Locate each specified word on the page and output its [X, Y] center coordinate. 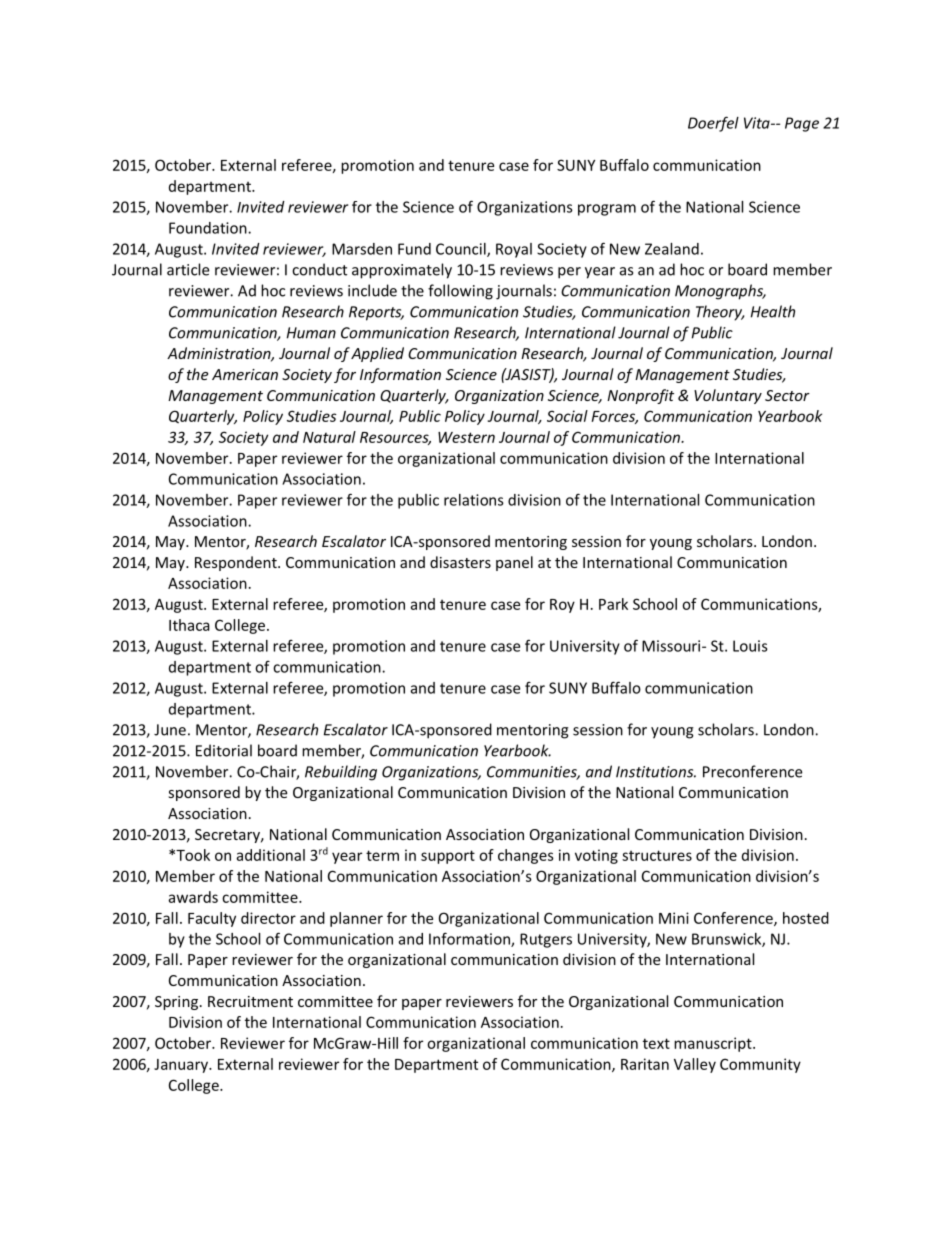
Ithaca [189, 625]
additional [270, 855]
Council [462, 250]
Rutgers [546, 940]
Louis [750, 646]
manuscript [714, 1044]
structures [657, 855]
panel [514, 563]
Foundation [209, 228]
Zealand [672, 249]
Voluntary [728, 396]
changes [526, 856]
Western [466, 437]
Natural [329, 437]
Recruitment [250, 1001]
